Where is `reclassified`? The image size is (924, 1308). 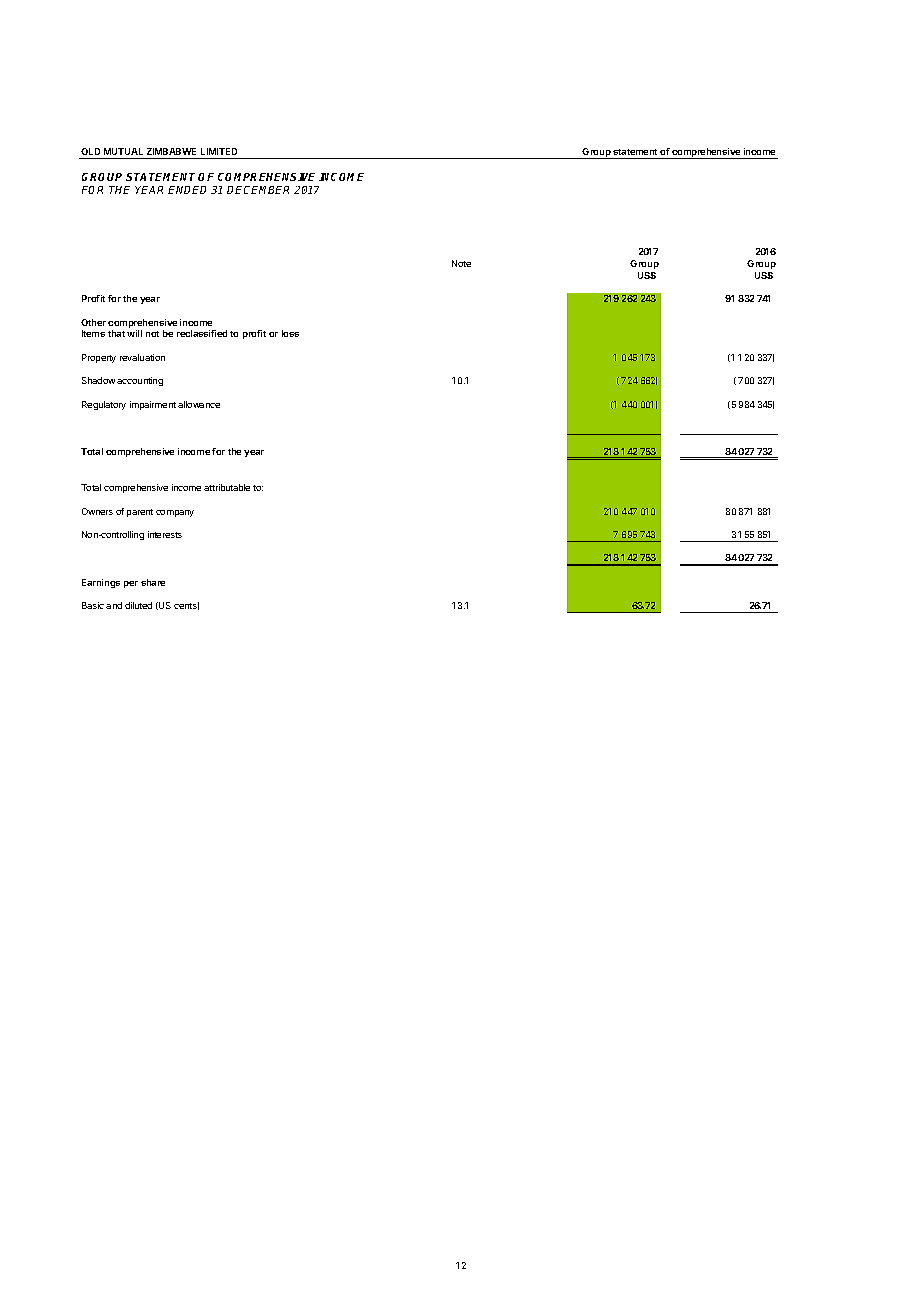 reclassified is located at coordinates (202, 333).
